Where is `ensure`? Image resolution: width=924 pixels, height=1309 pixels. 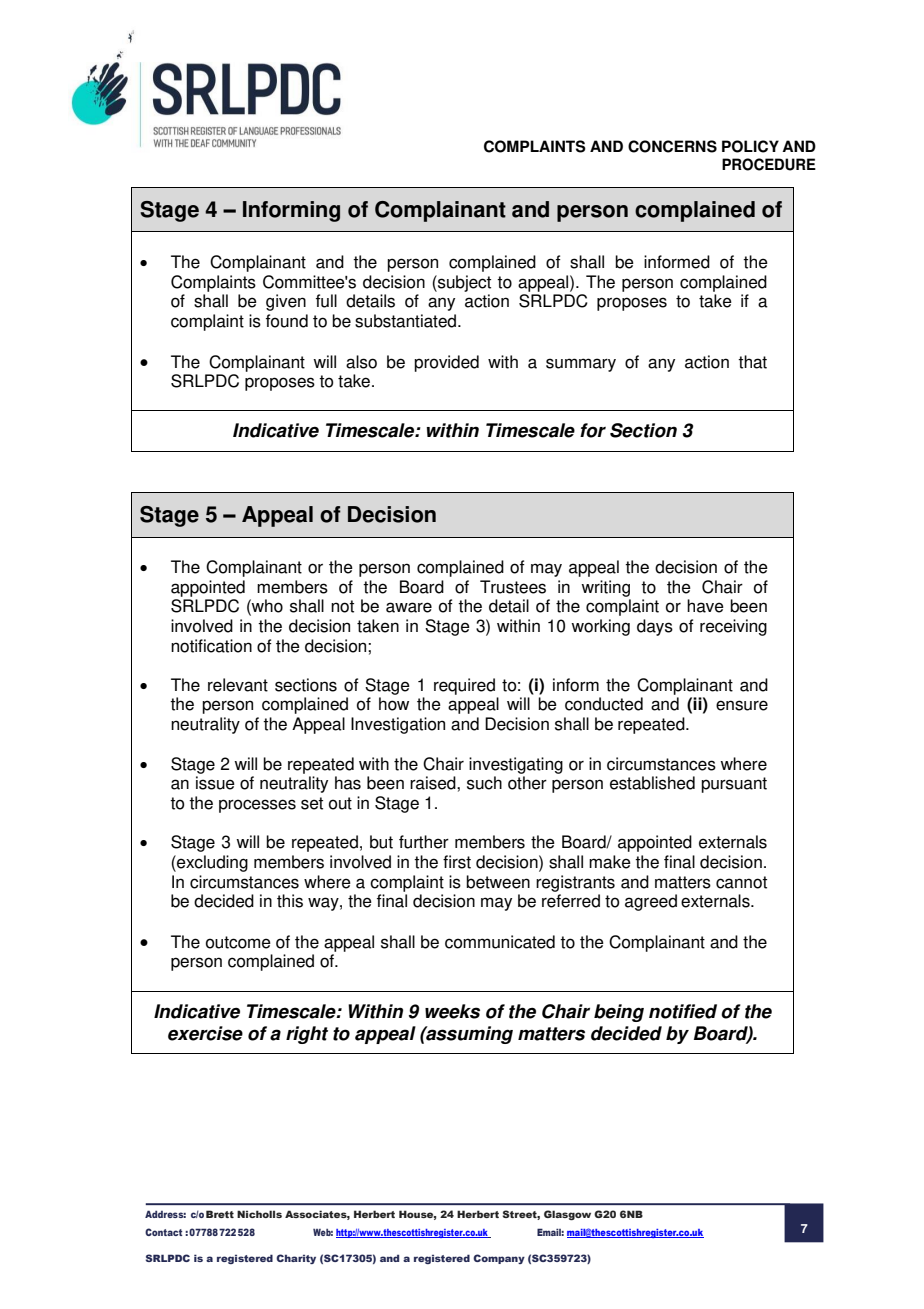
ensure is located at coordinates (742, 705).
